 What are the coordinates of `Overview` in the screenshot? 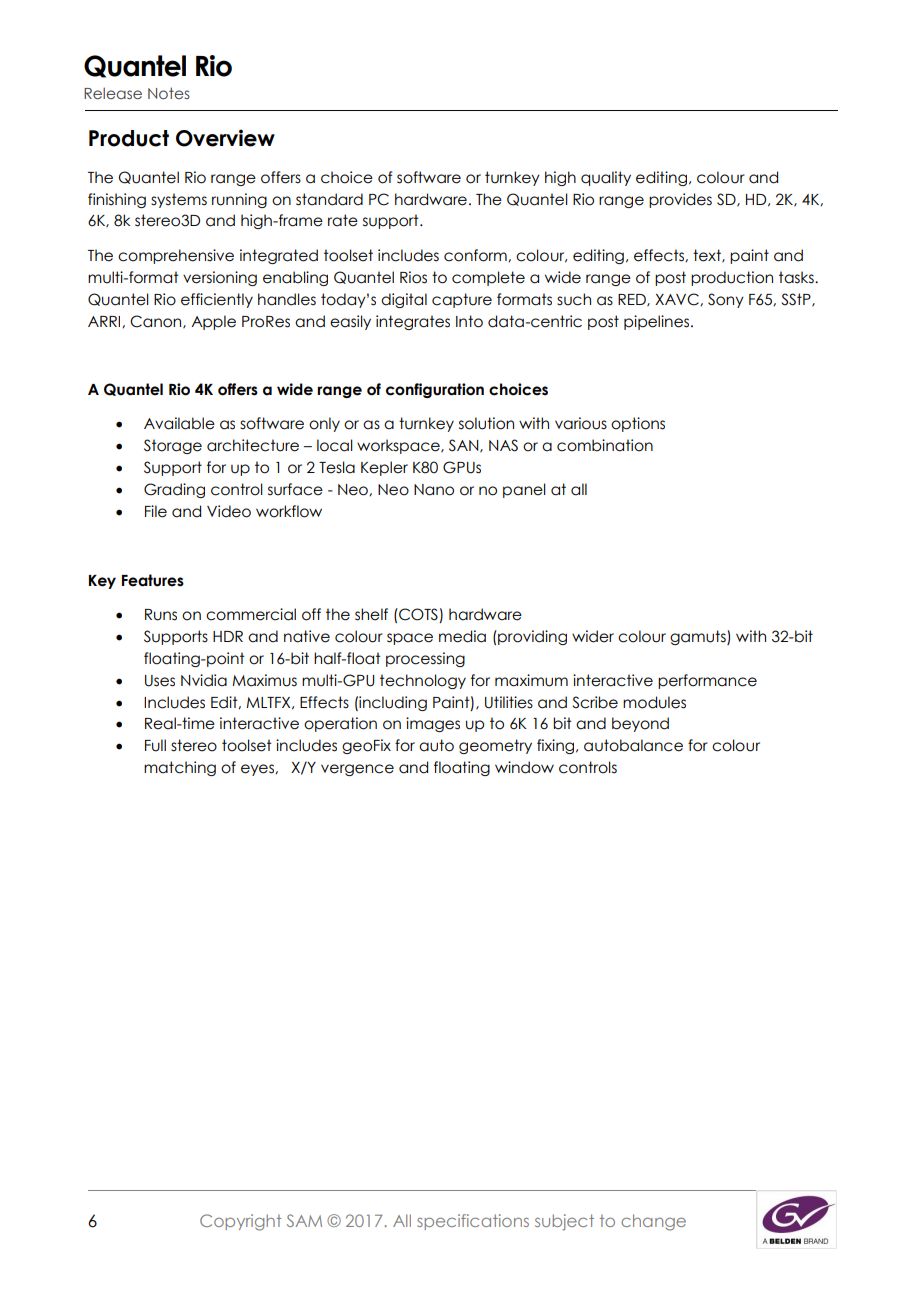 It's located at (225, 138).
